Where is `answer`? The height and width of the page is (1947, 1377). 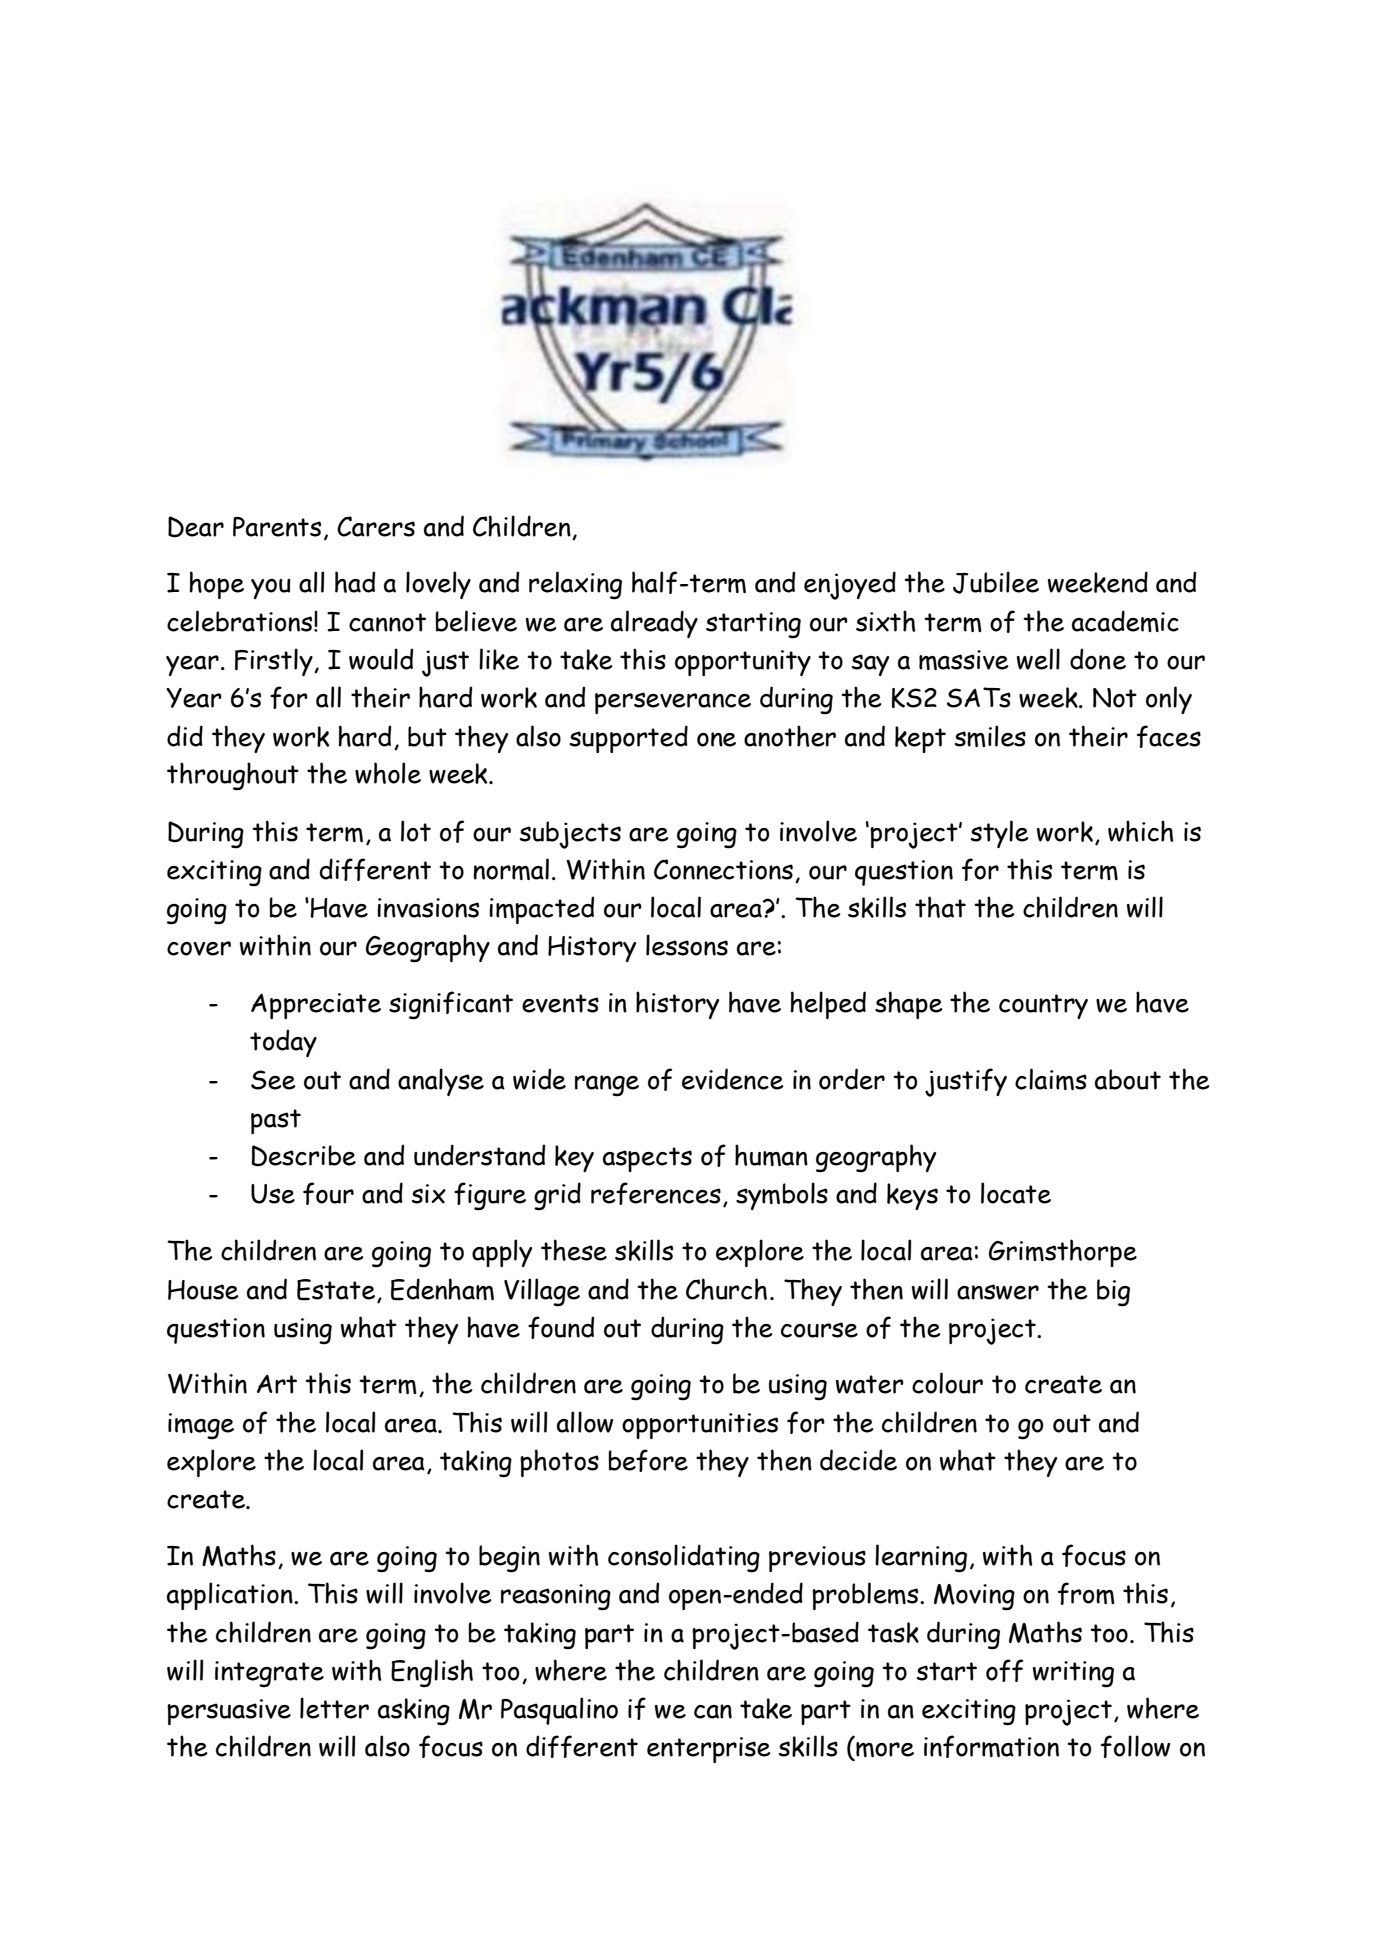
answer is located at coordinates (998, 1292).
